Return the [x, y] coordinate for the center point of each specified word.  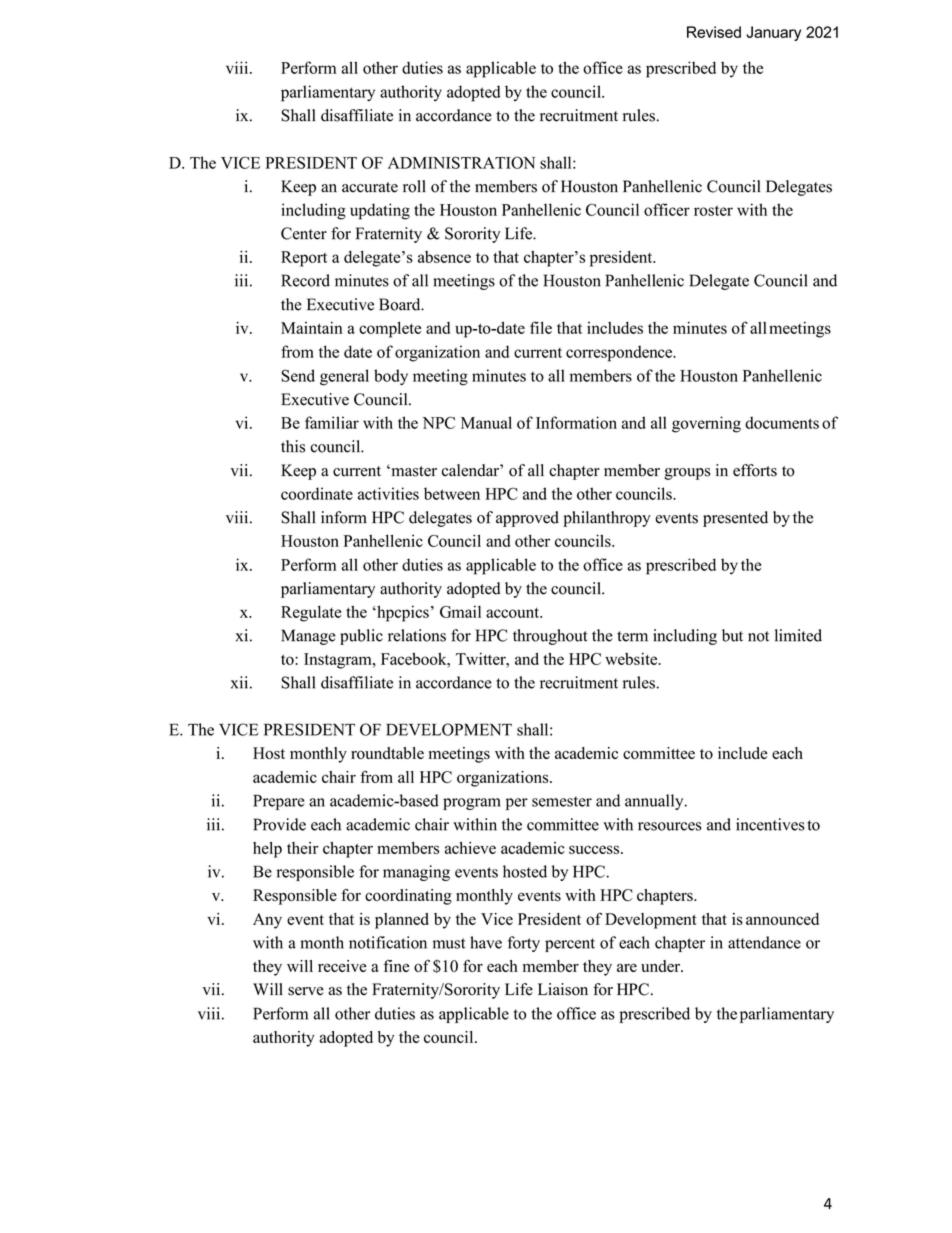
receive [342, 966]
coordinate [317, 493]
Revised [714, 32]
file [541, 327]
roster [713, 210]
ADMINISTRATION [461, 162]
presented [735, 519]
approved [527, 519]
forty [524, 944]
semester [562, 801]
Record [305, 280]
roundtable [387, 753]
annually [655, 802]
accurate [370, 187]
